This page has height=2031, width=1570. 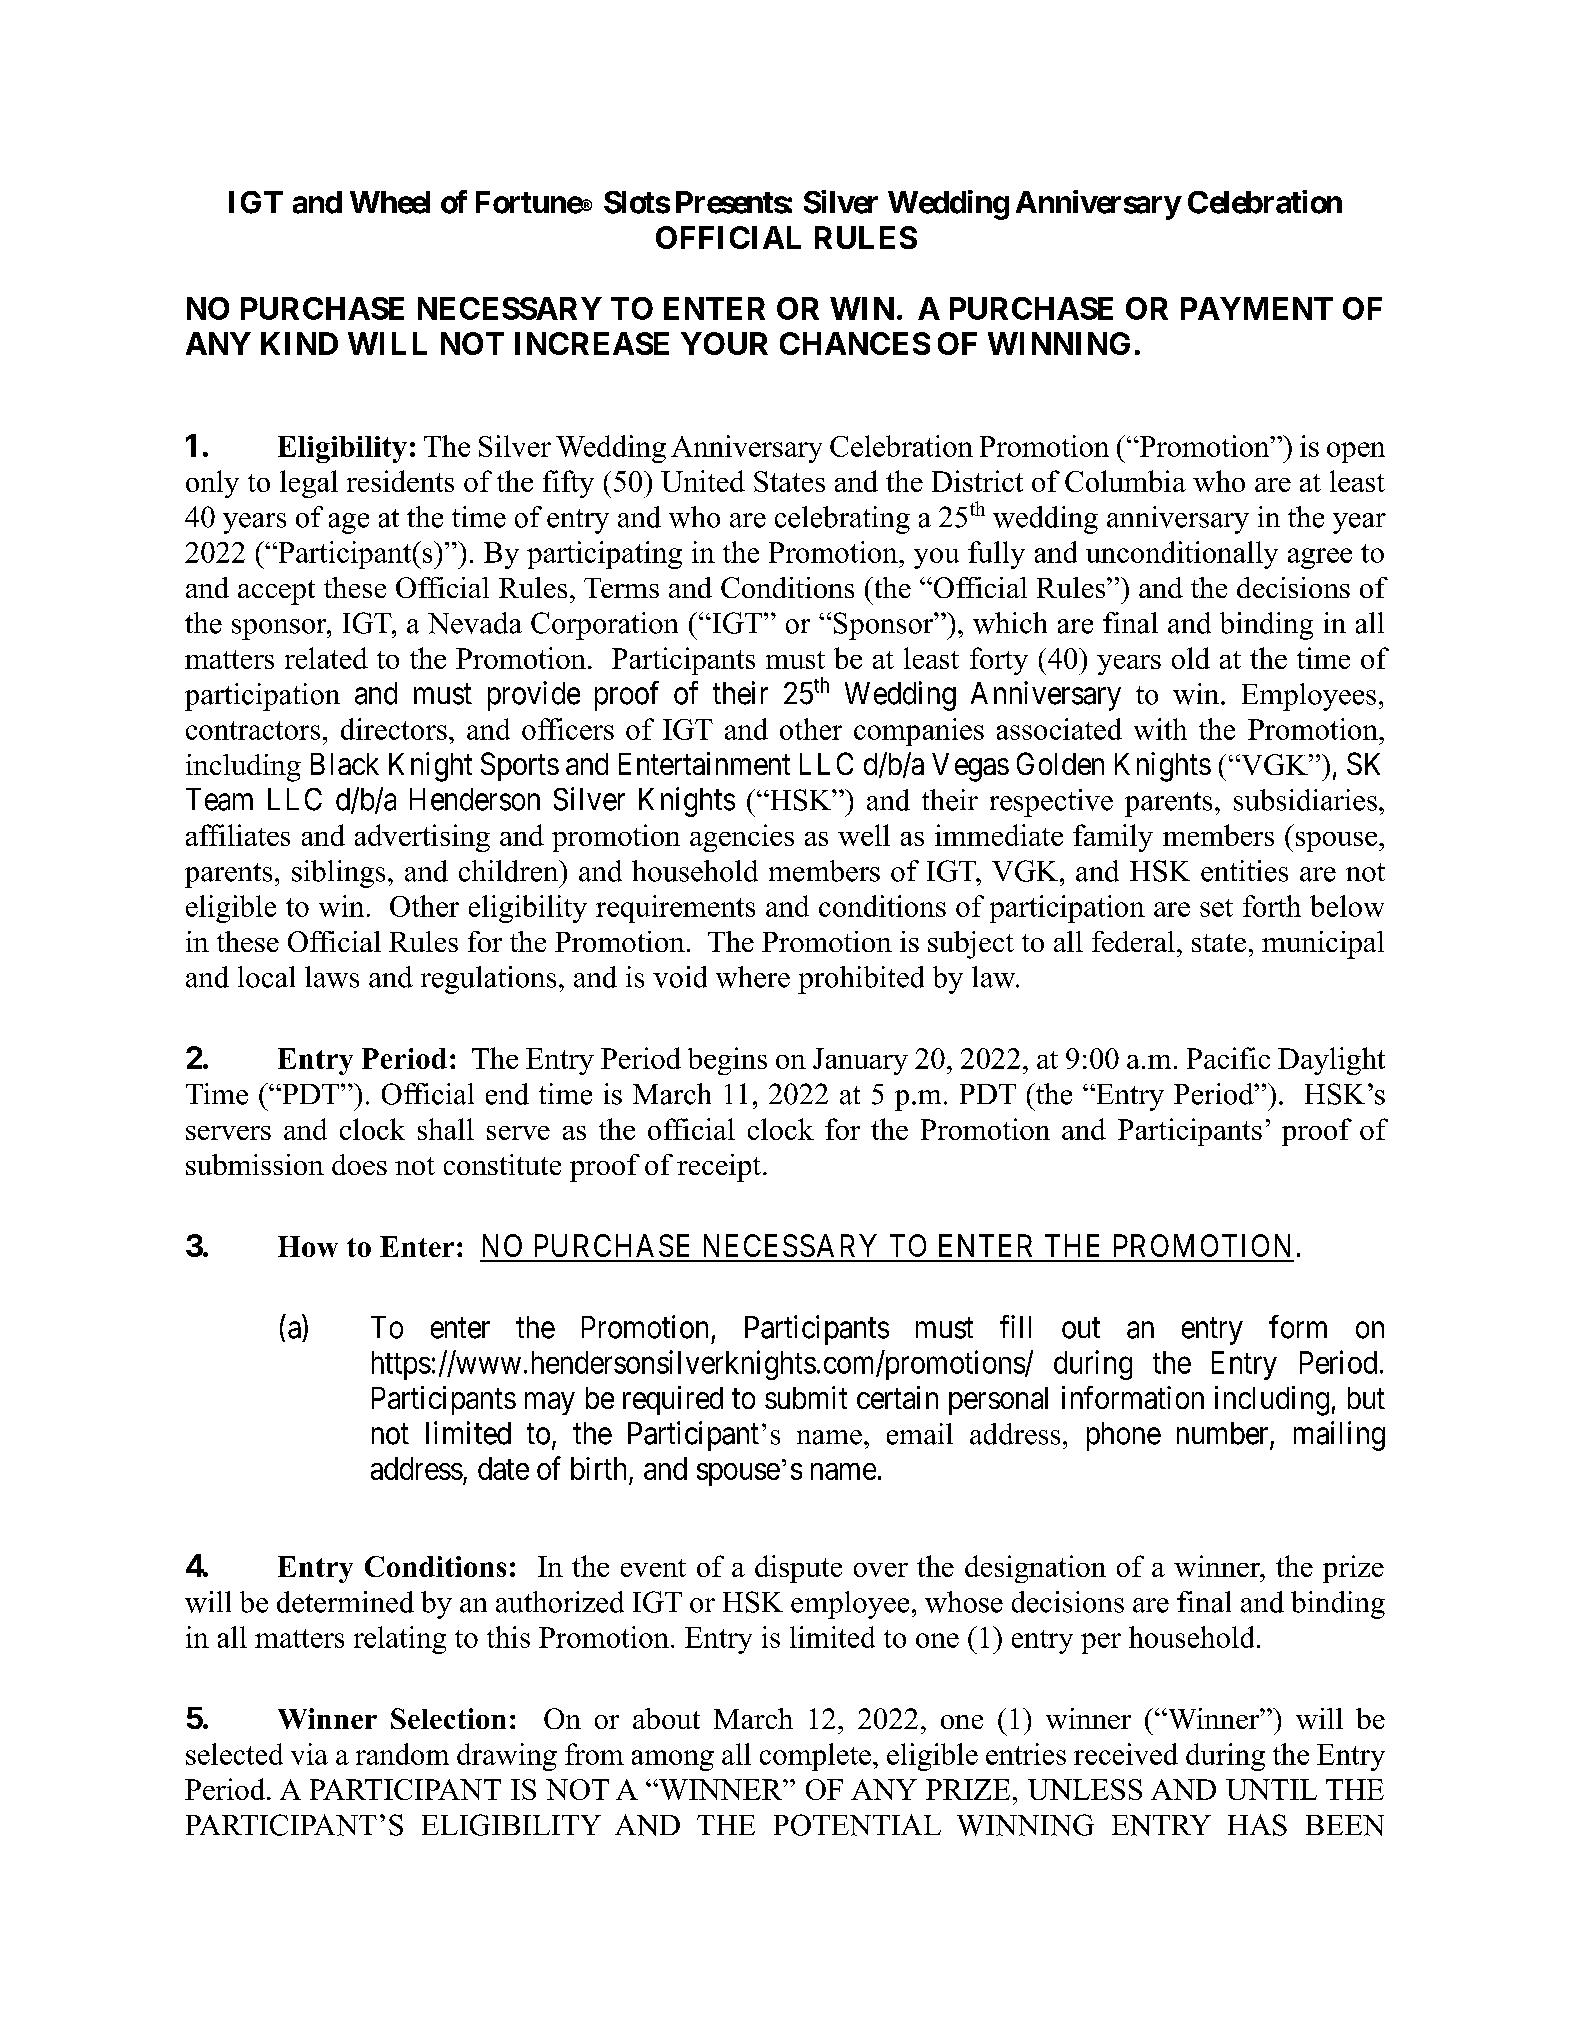 I want to click on receipt, so click(x=719, y=1168).
